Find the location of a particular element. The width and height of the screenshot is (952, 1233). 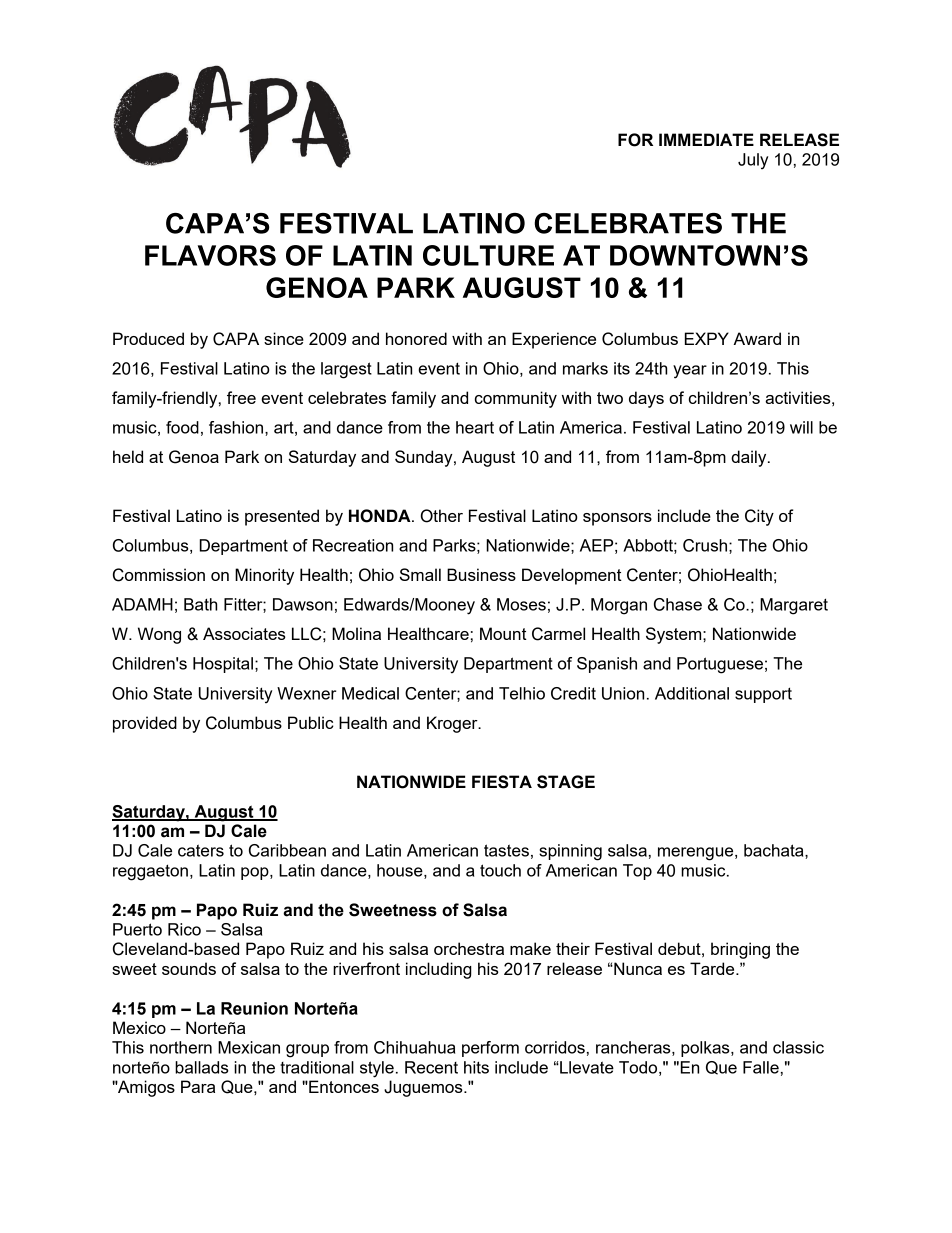

caters is located at coordinates (201, 850).
